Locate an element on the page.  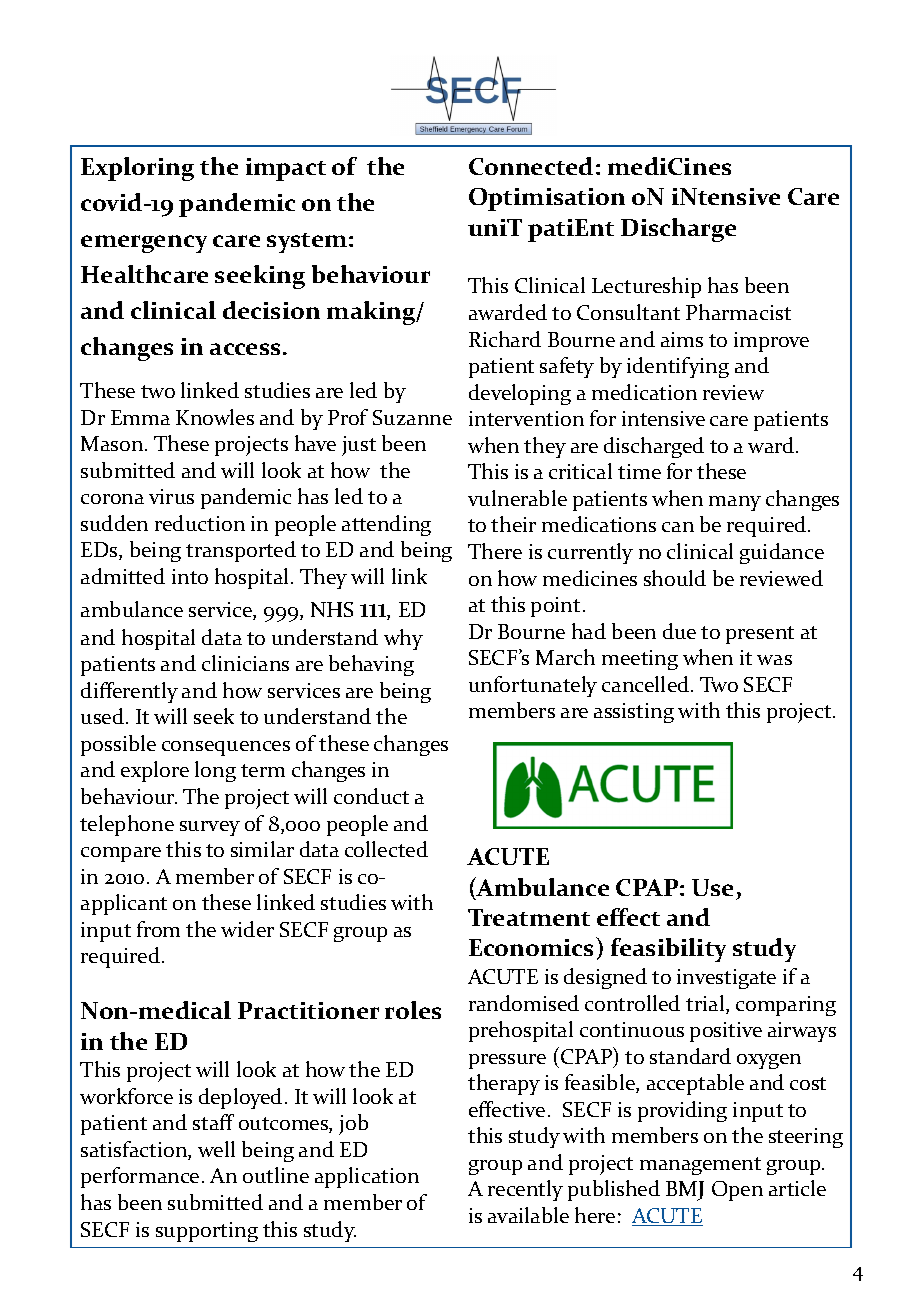
differently is located at coordinates (129, 692).
